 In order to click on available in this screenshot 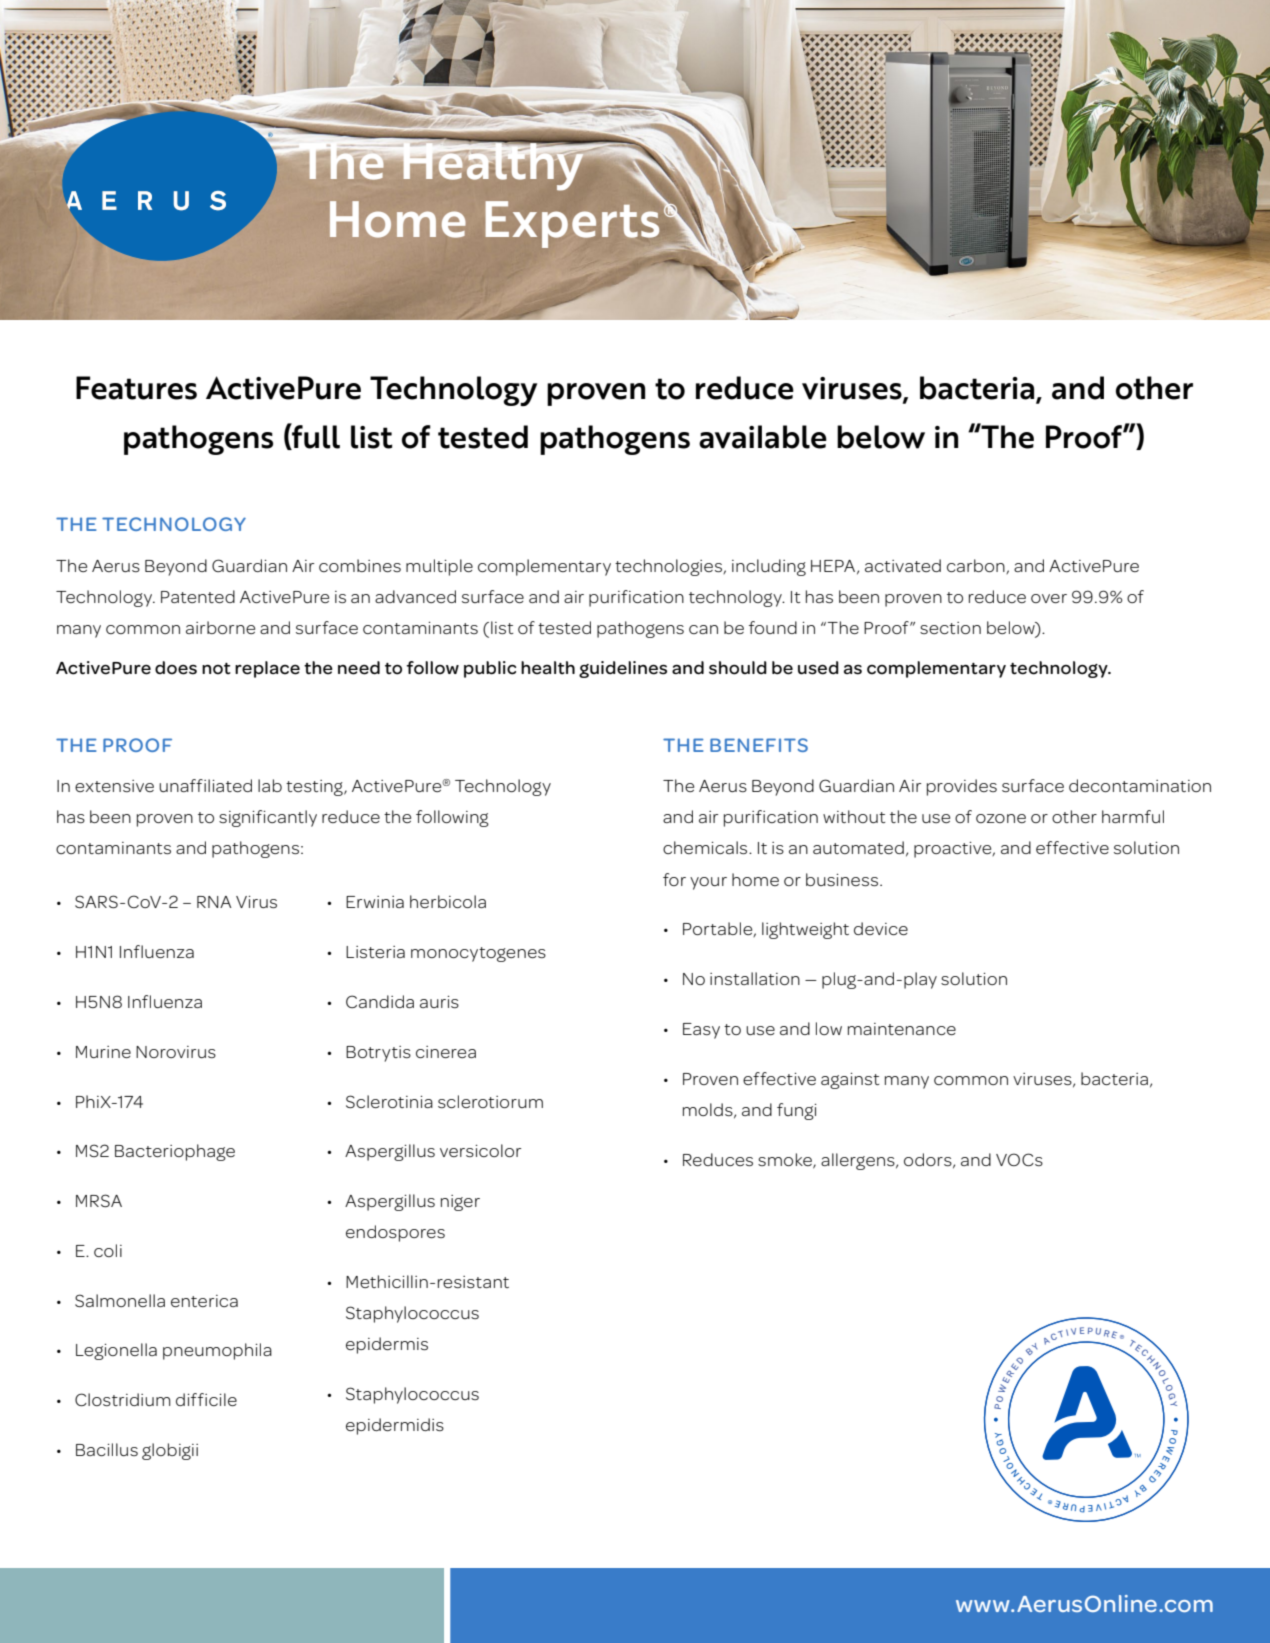, I will do `click(763, 437)`.
